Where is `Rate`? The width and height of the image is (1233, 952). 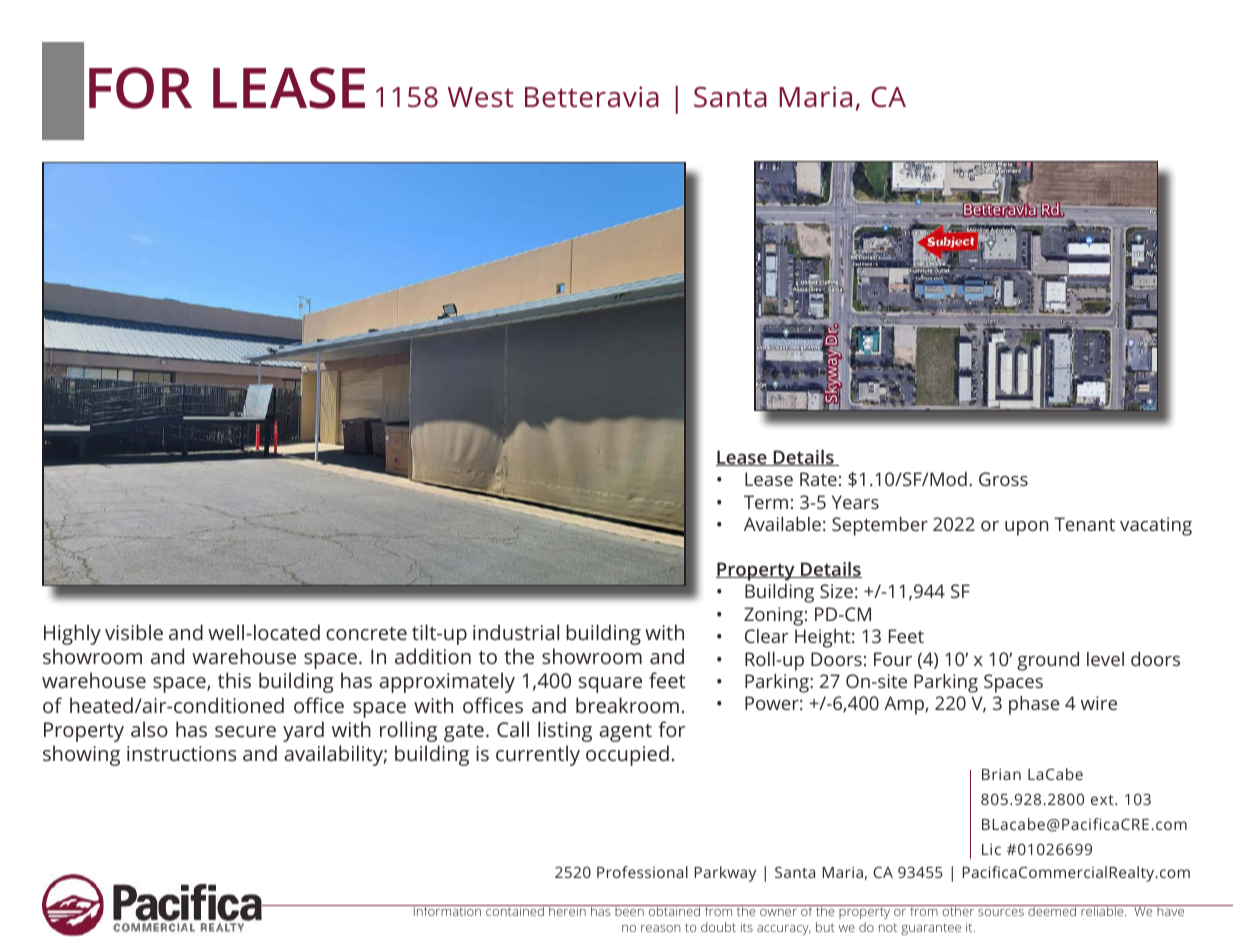 Rate is located at coordinates (818, 479).
